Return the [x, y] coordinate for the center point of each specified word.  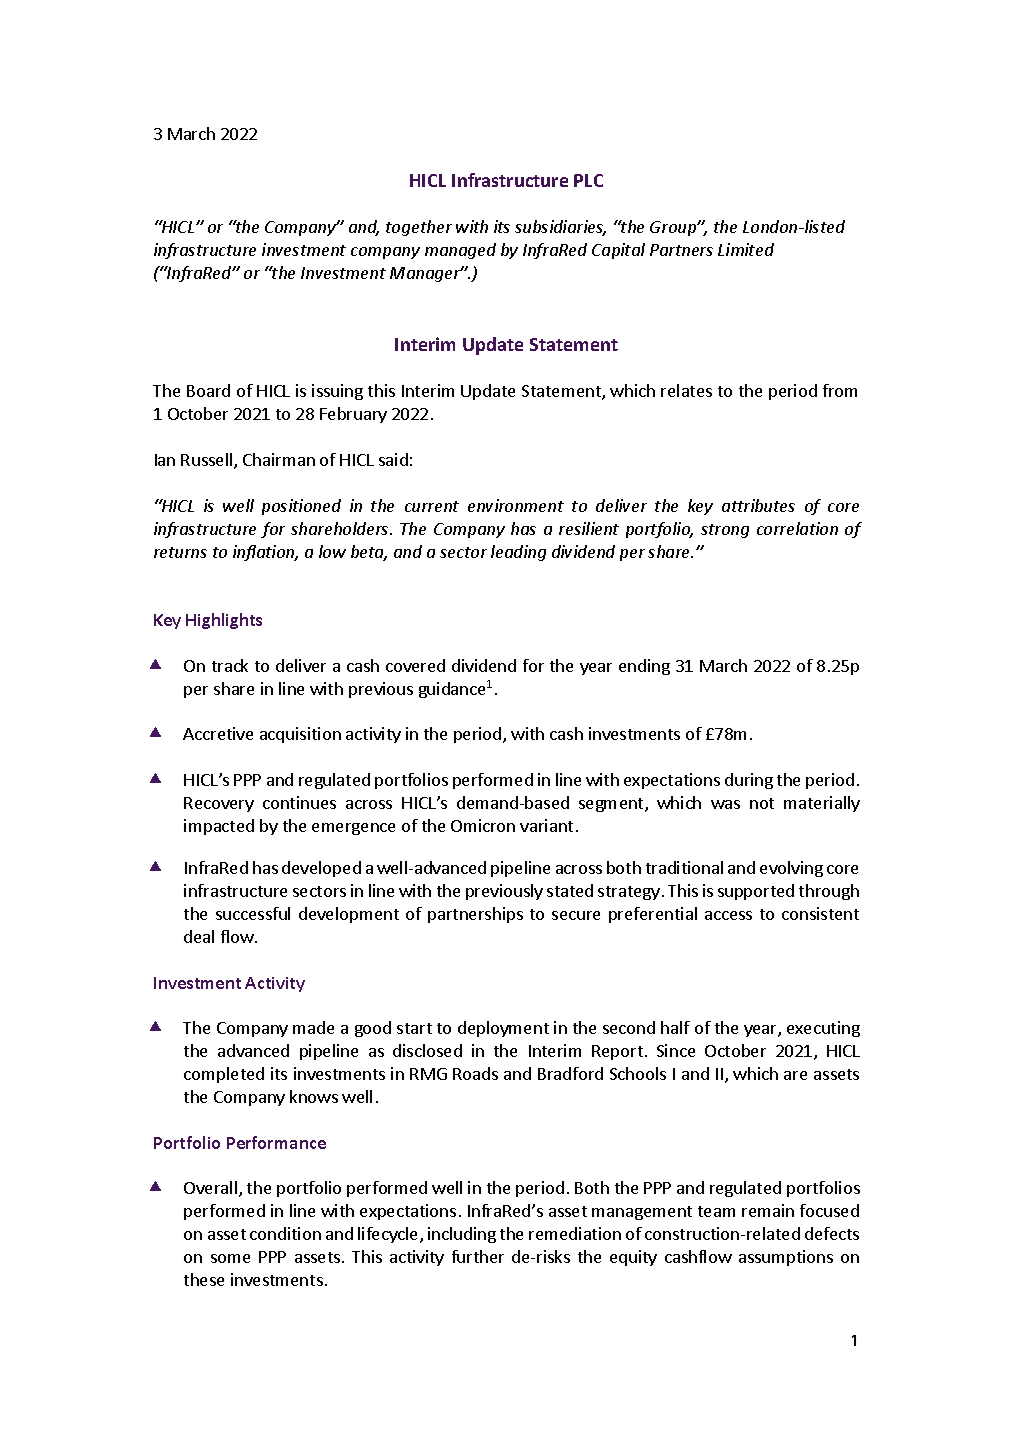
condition [285, 1233]
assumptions [786, 1258]
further [478, 1256]
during [749, 781]
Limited [746, 249]
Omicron [483, 825]
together [419, 228]
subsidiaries [560, 228]
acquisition [300, 735]
